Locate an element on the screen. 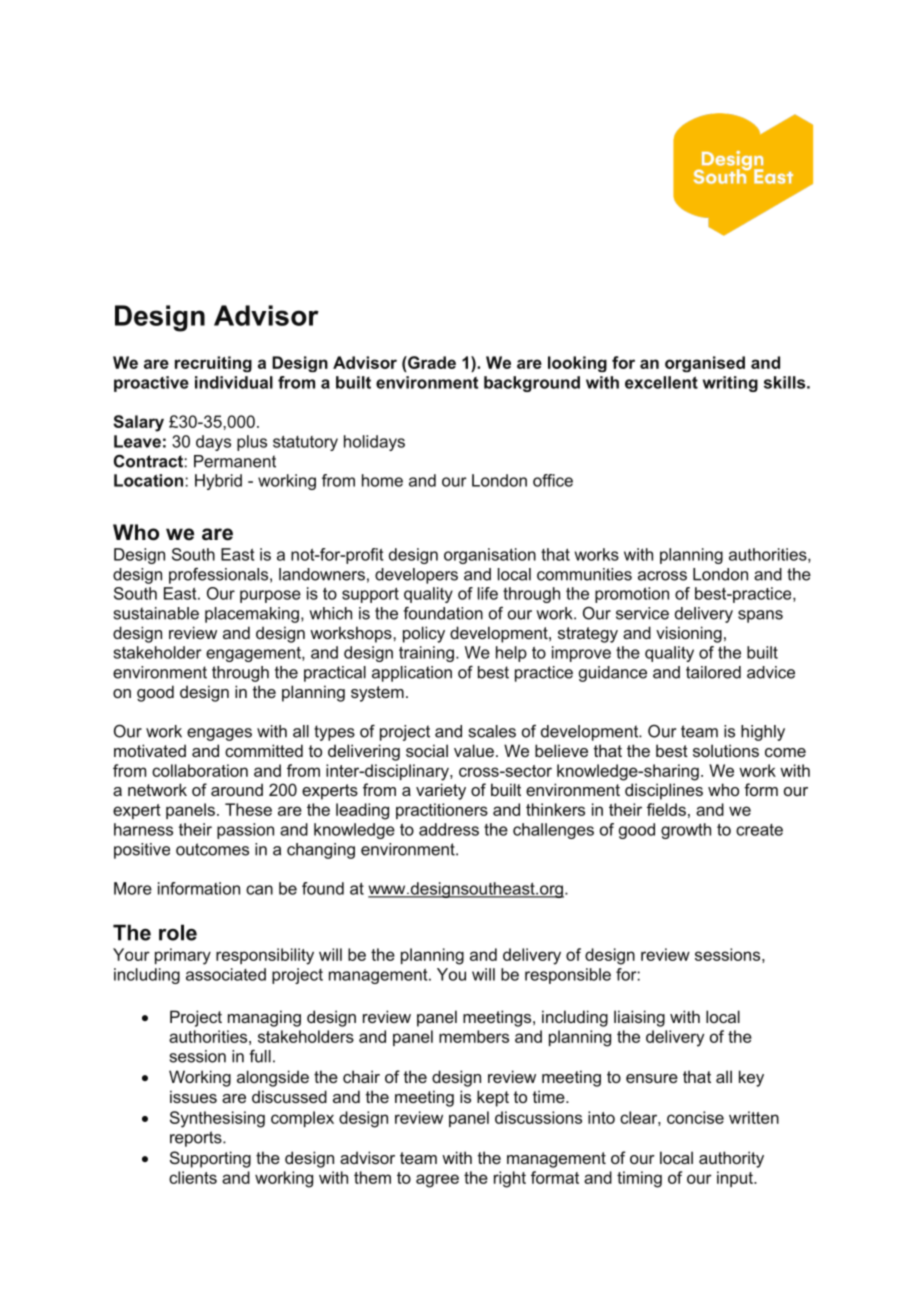 The width and height of the screenshot is (924, 1308). Grade is located at coordinates (431, 362).
